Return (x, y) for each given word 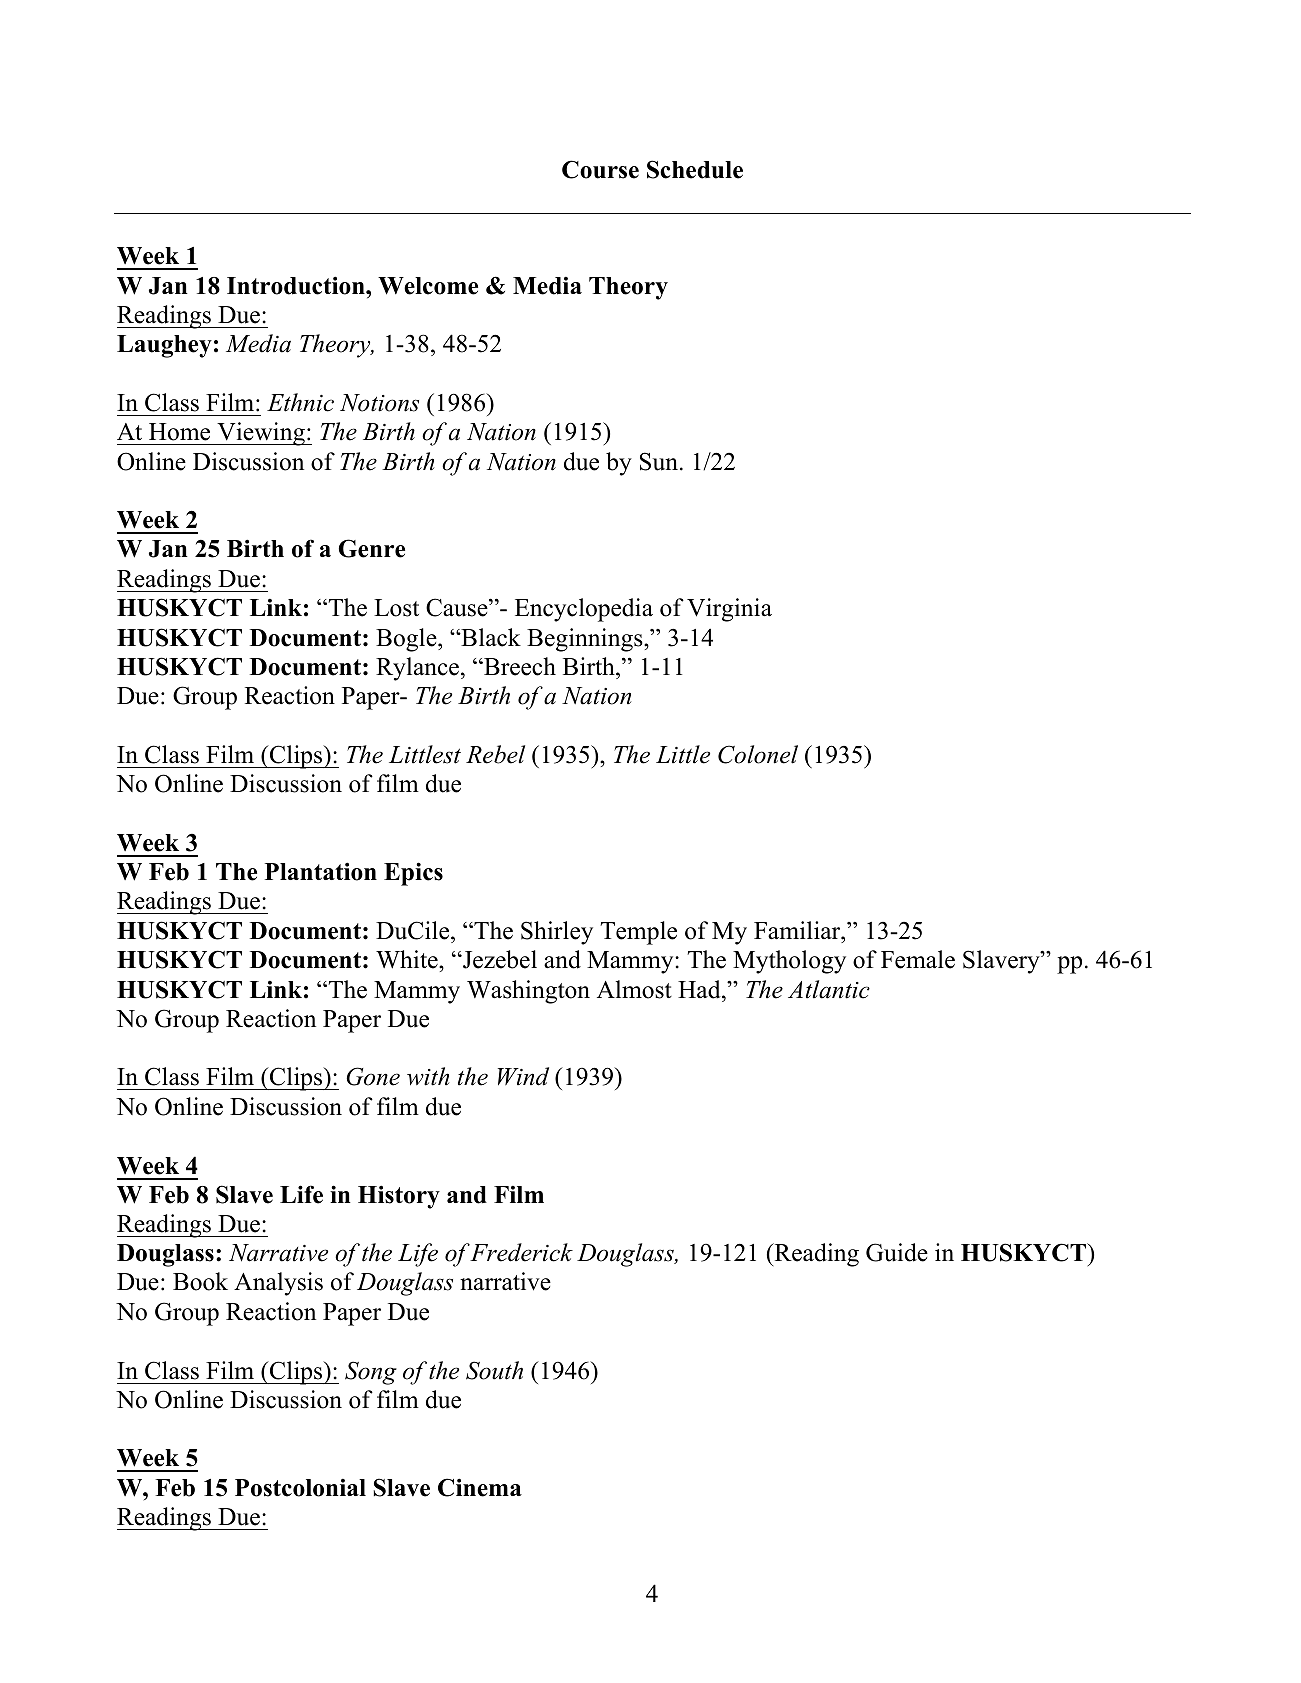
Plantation (321, 871)
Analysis (278, 1284)
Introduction (297, 285)
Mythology (789, 962)
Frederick (521, 1252)
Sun (659, 461)
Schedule (695, 169)
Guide (897, 1252)
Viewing (261, 434)
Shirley (557, 933)
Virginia (729, 610)
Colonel (758, 754)
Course (600, 169)
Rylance (417, 669)
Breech (519, 666)
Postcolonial (300, 1487)
